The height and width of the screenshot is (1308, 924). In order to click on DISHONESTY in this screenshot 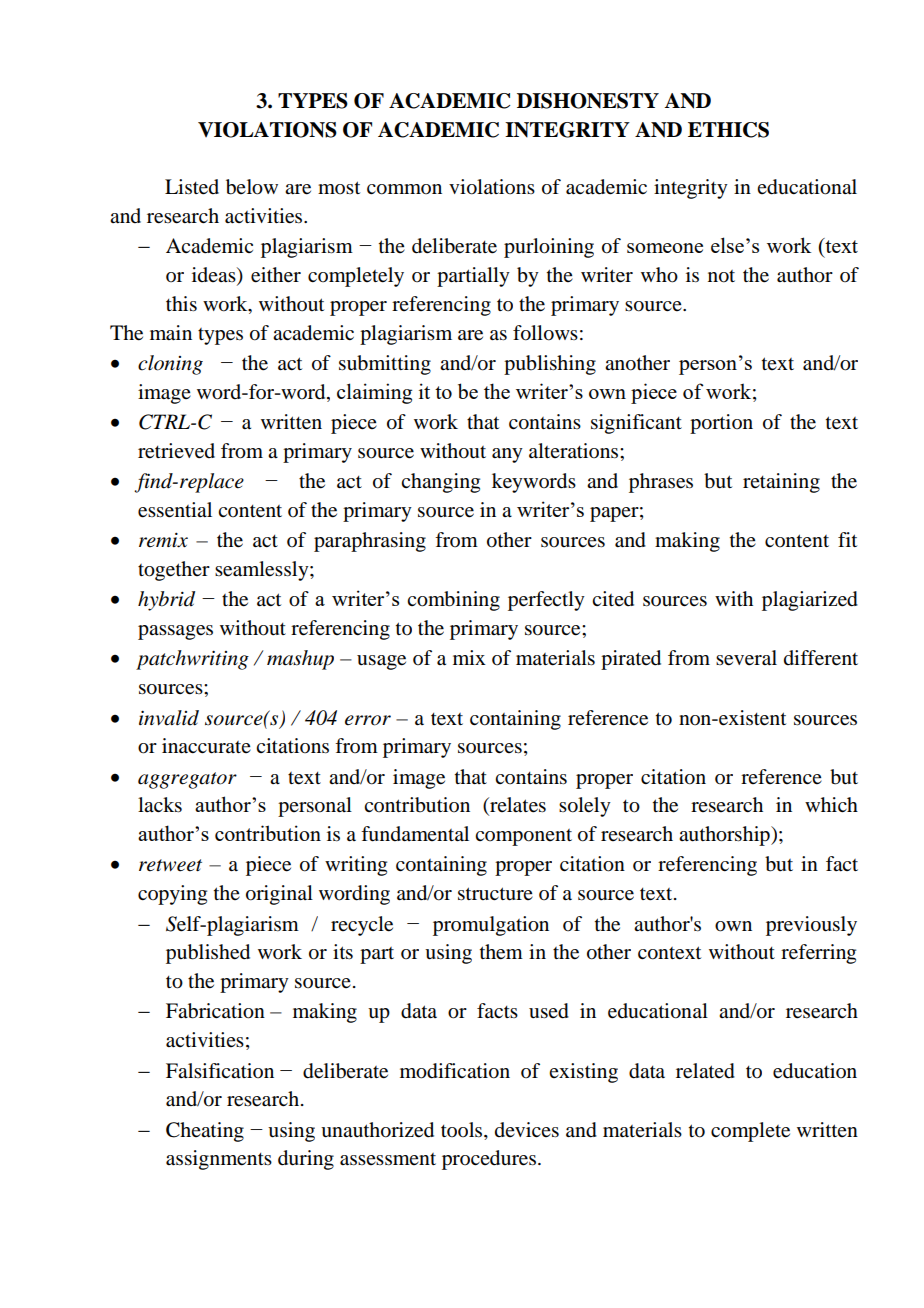, I will do `click(588, 101)`.
